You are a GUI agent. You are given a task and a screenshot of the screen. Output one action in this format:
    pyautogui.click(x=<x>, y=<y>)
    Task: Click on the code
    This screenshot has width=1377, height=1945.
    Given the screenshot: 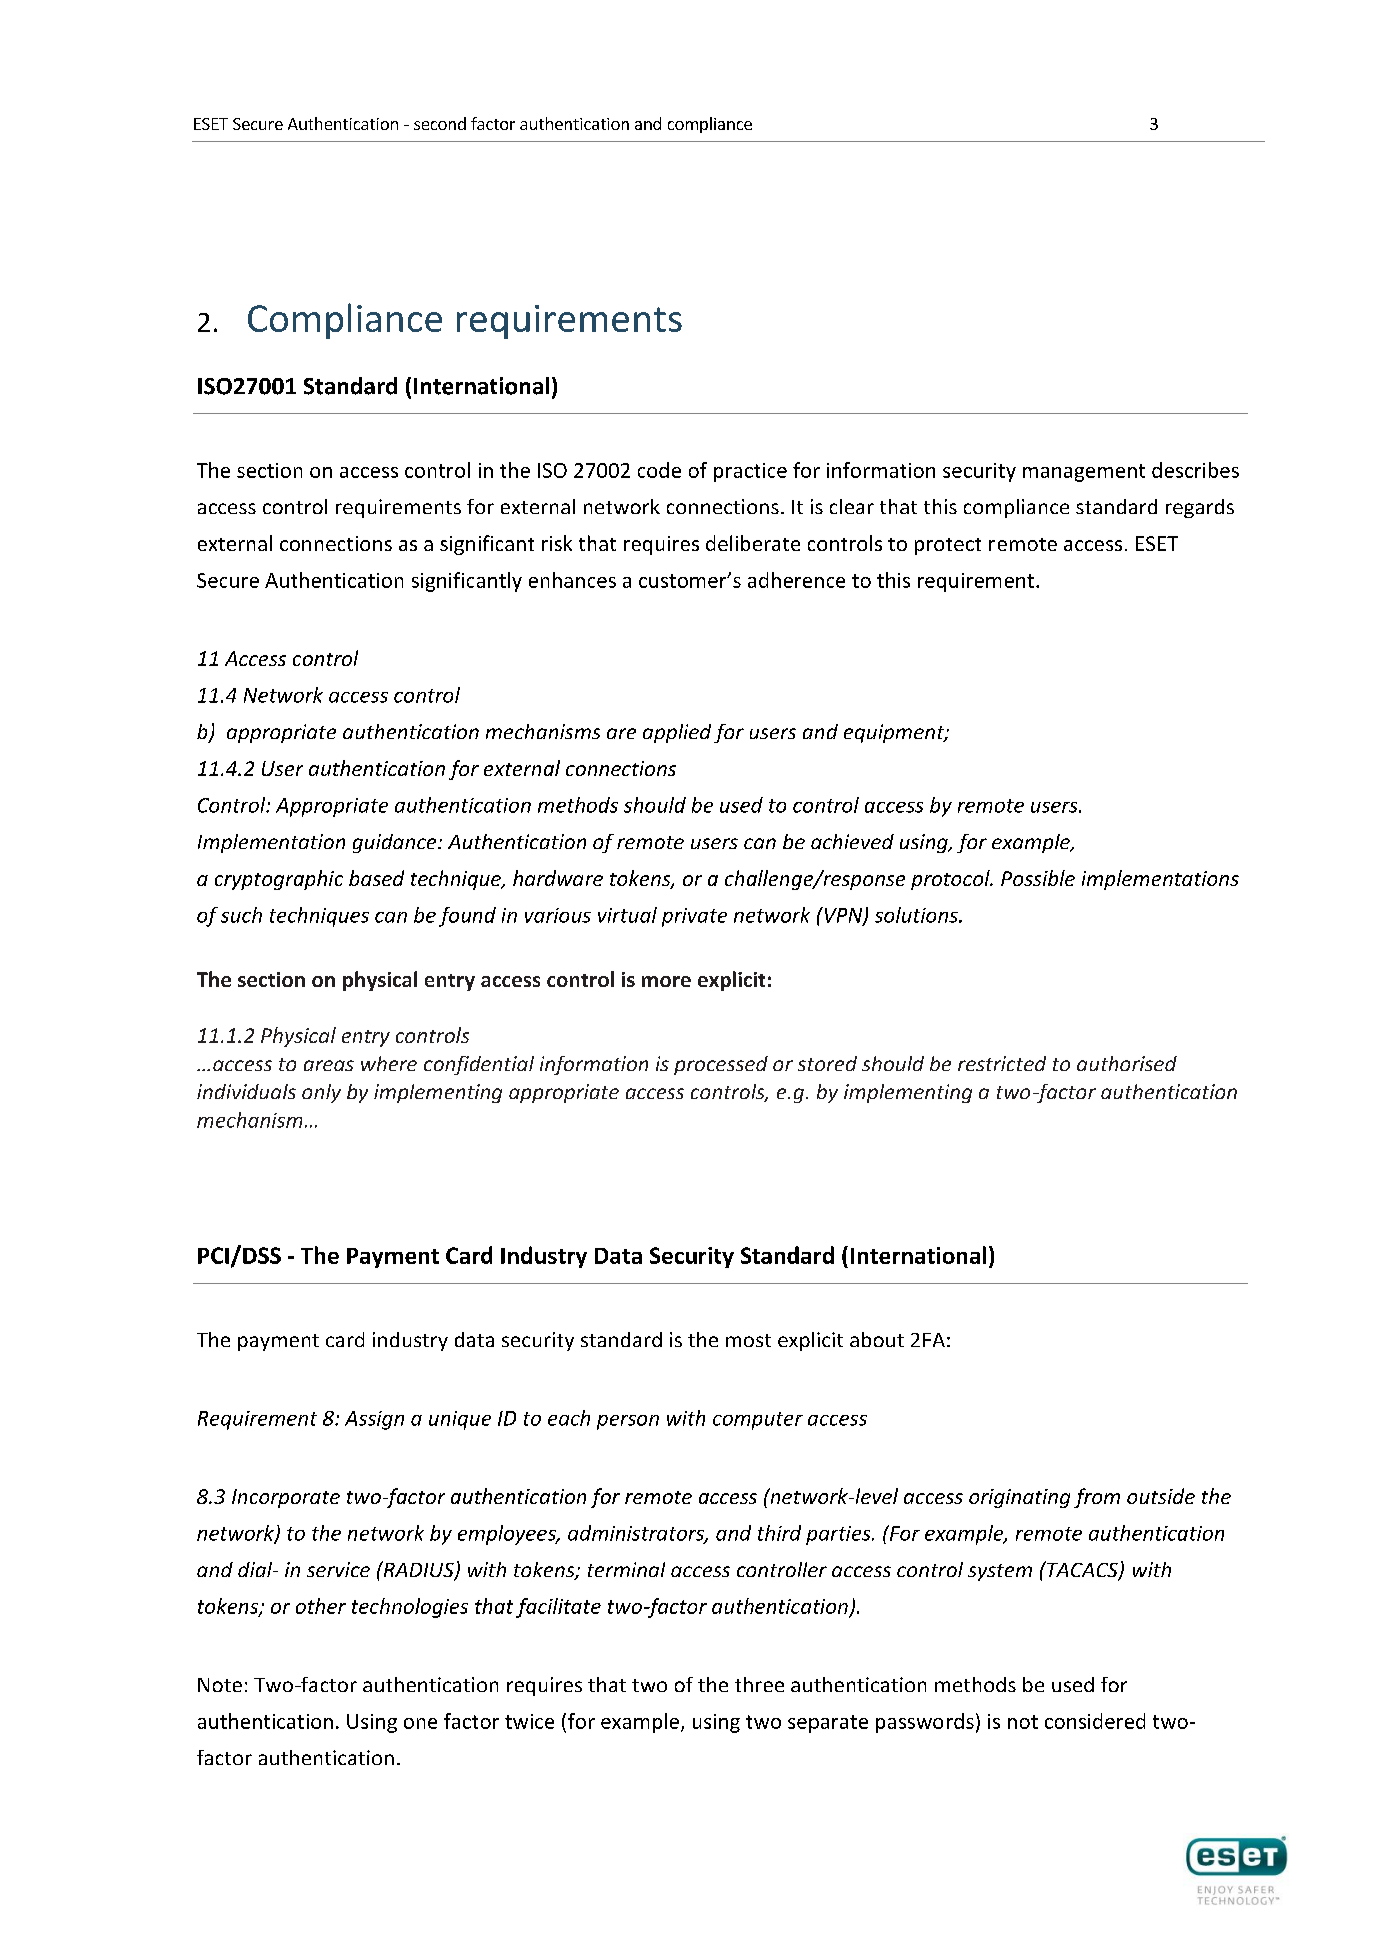 What is the action you would take?
    pyautogui.click(x=659, y=470)
